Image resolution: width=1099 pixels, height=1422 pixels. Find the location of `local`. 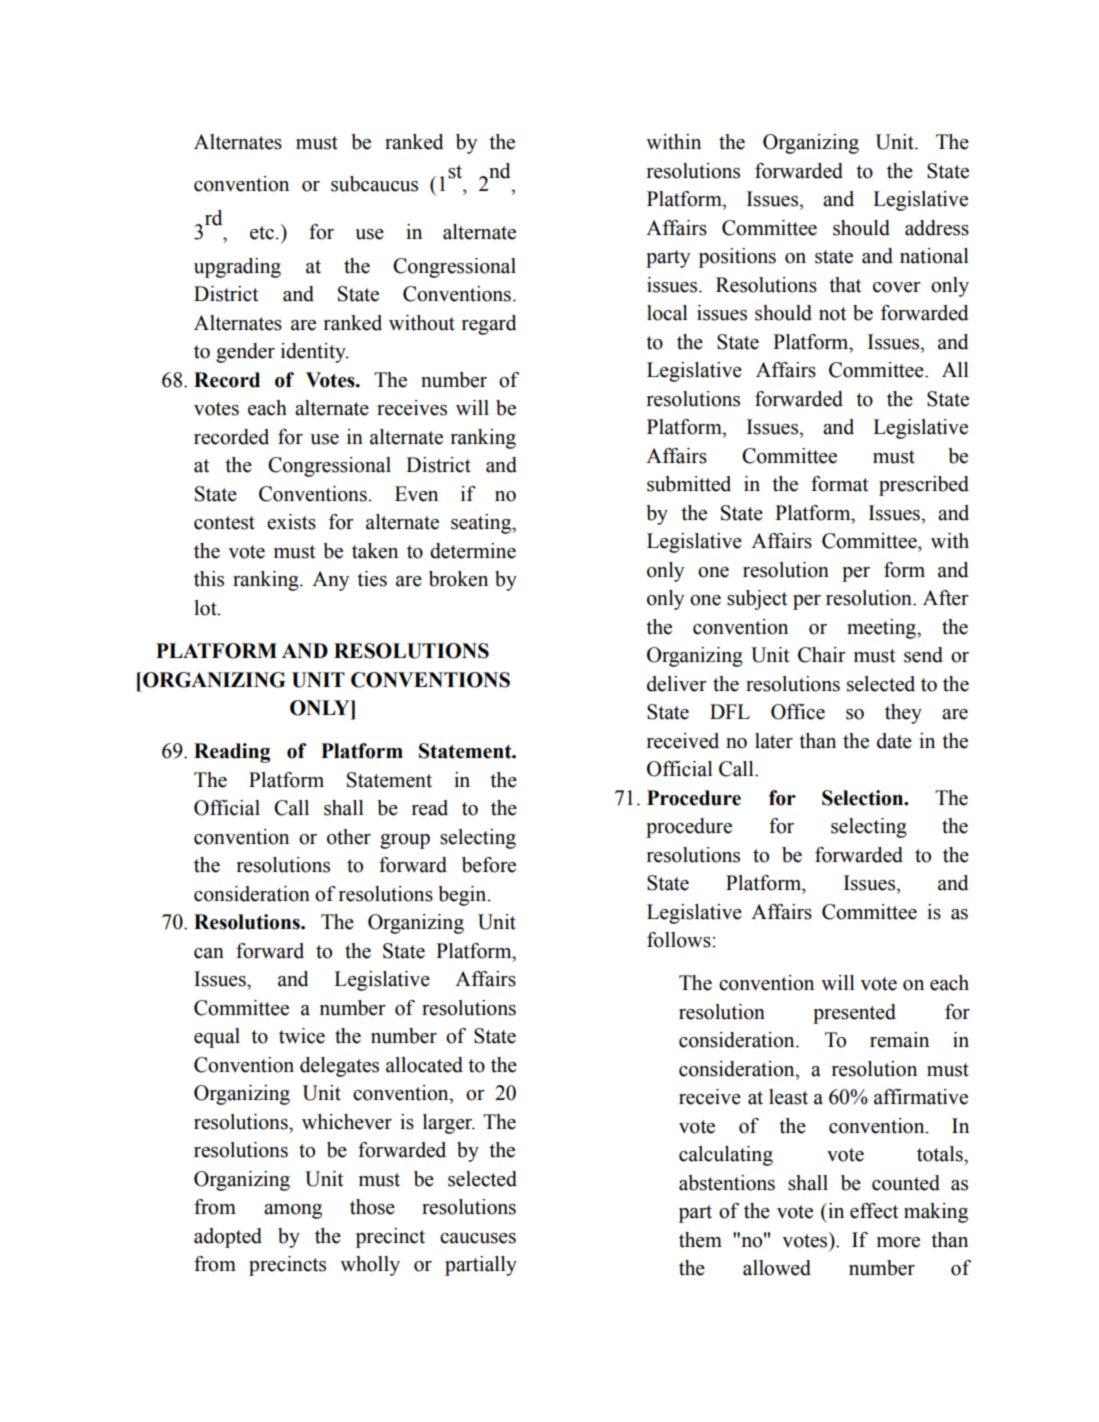

local is located at coordinates (667, 313).
